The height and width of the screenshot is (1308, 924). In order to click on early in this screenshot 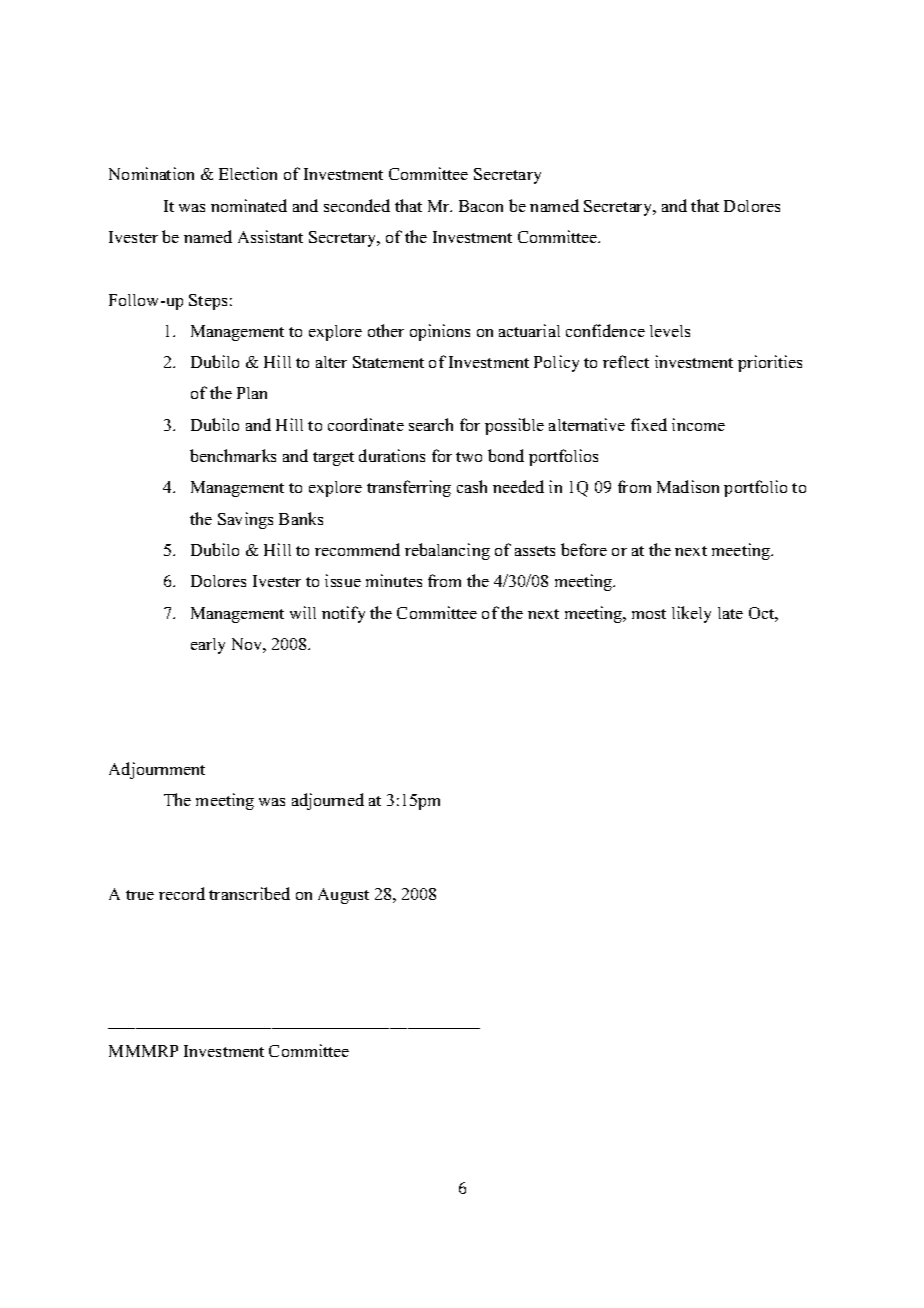, I will do `click(208, 646)`.
